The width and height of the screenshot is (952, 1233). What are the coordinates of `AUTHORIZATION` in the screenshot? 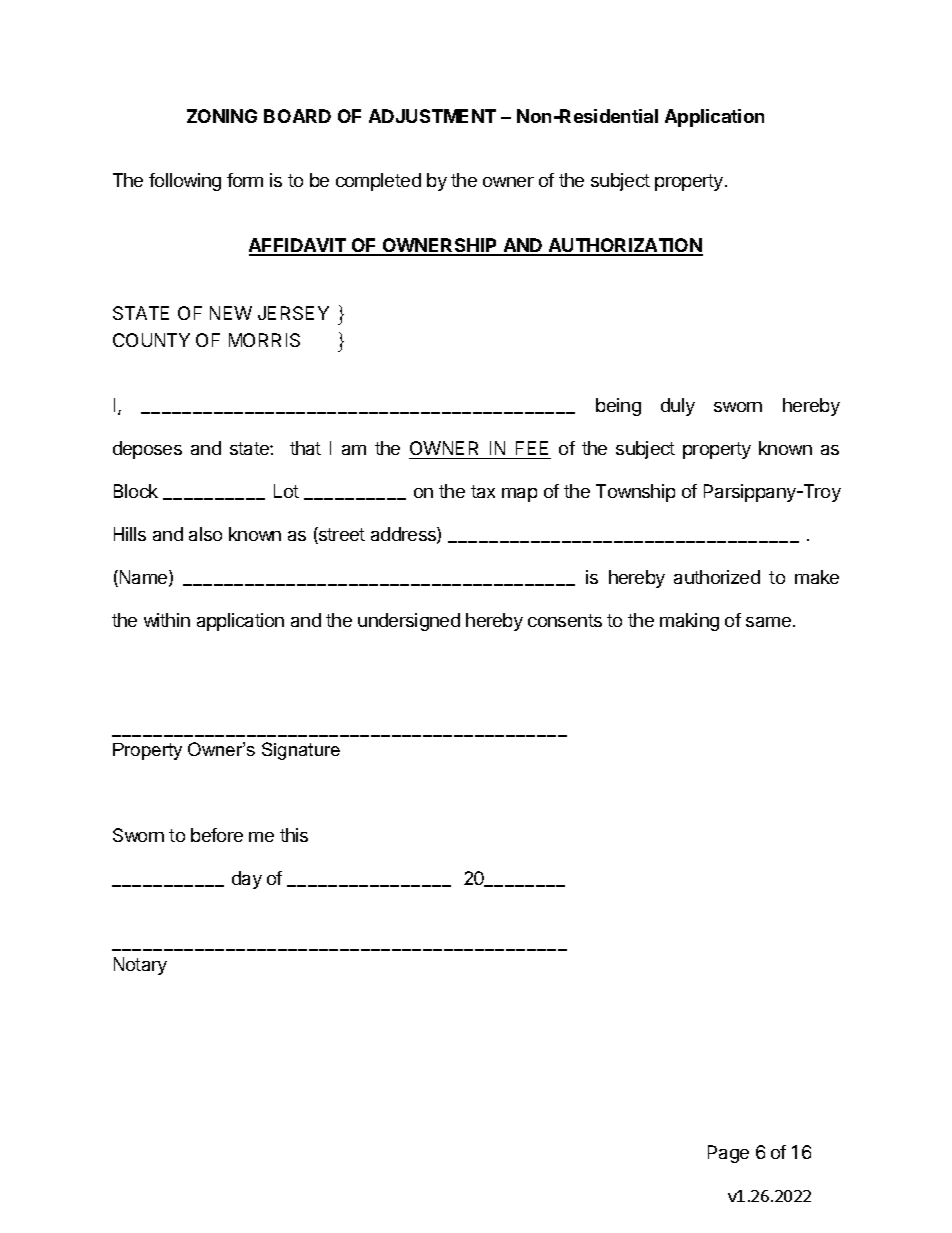 It's located at (625, 246).
